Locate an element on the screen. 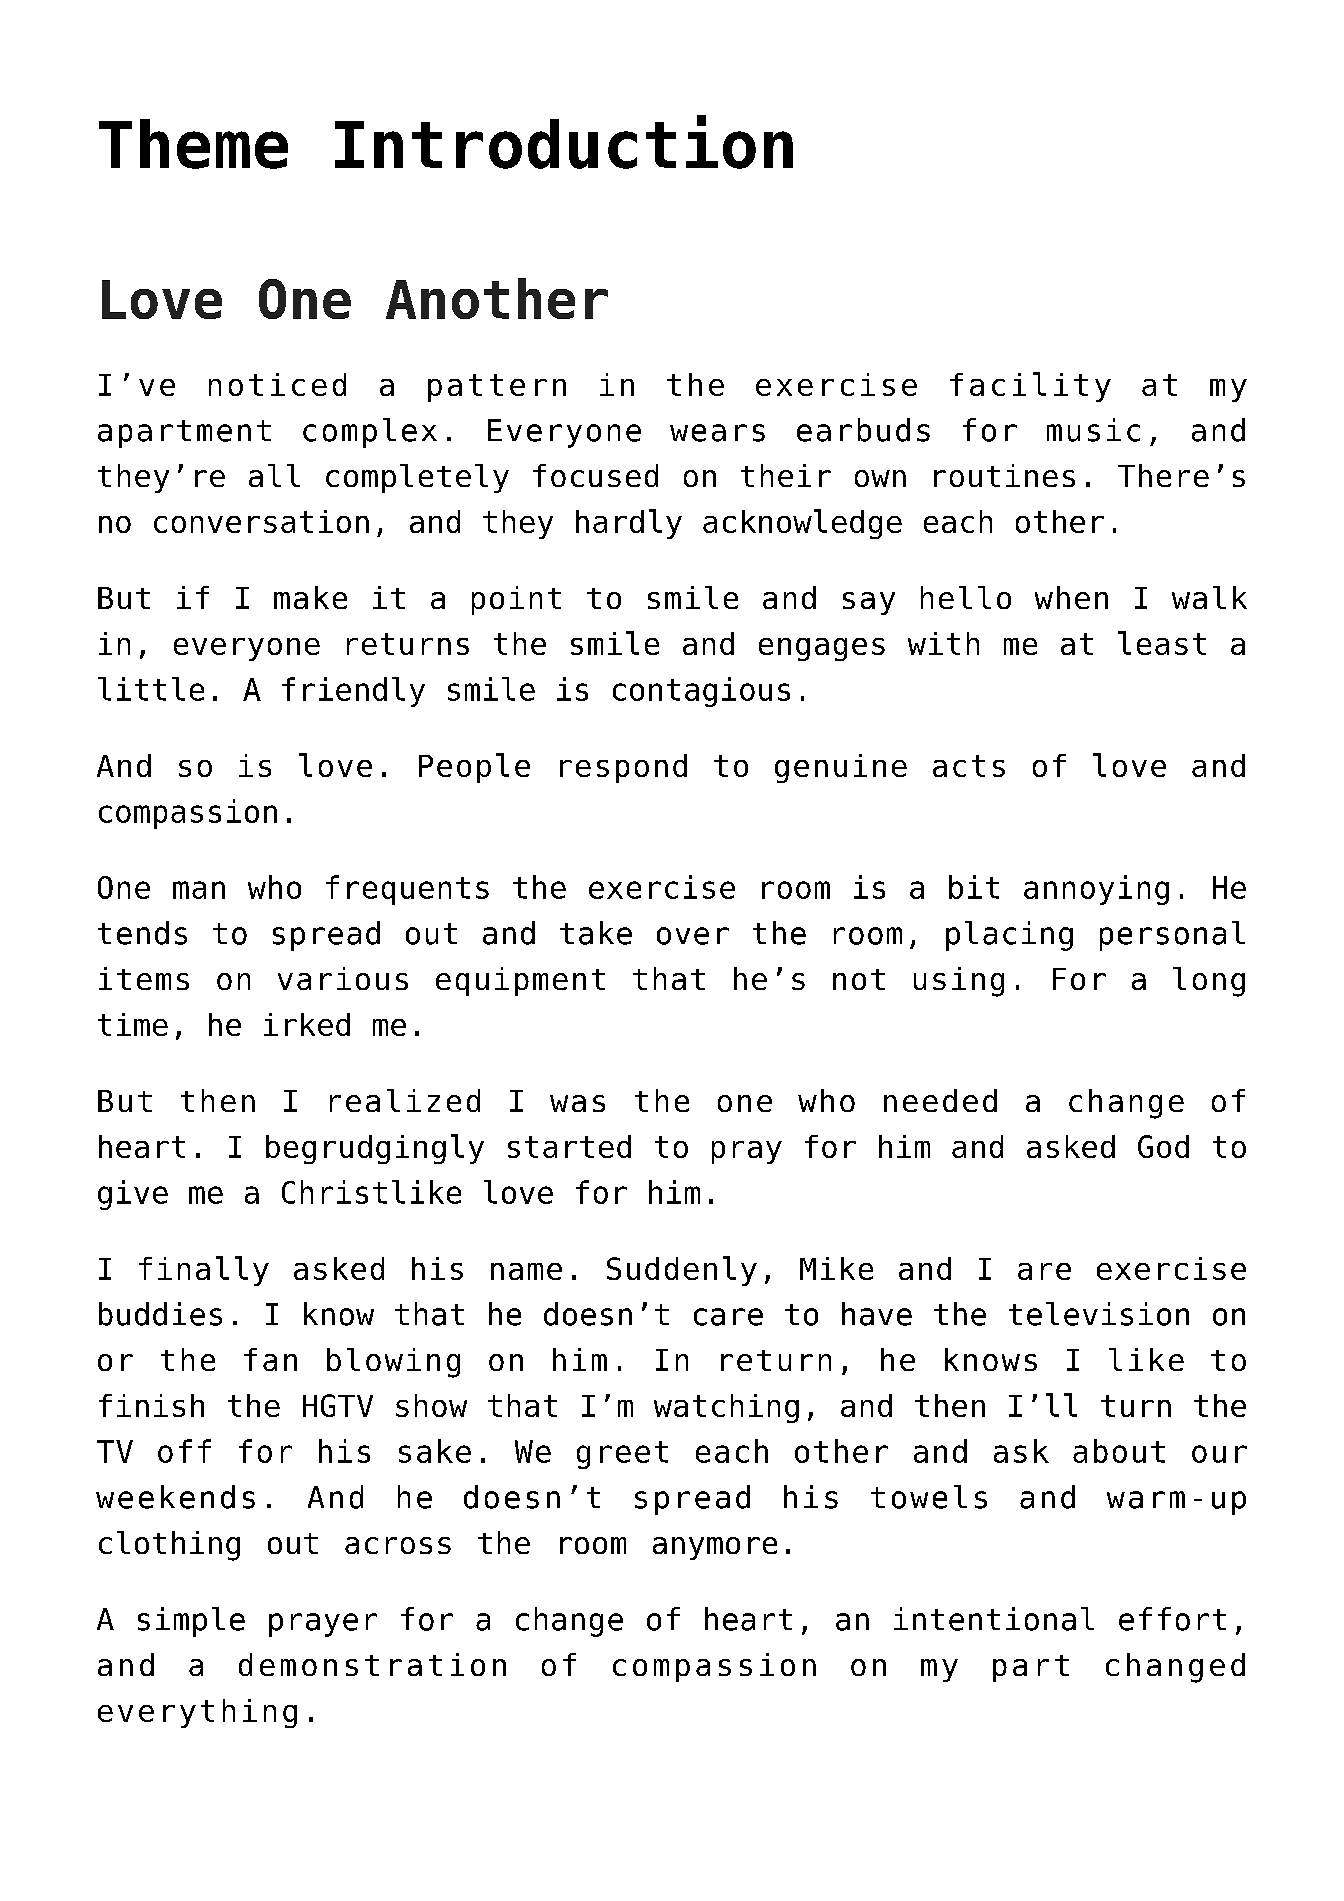 This screenshot has height=1901, width=1344. was is located at coordinates (577, 1103).
